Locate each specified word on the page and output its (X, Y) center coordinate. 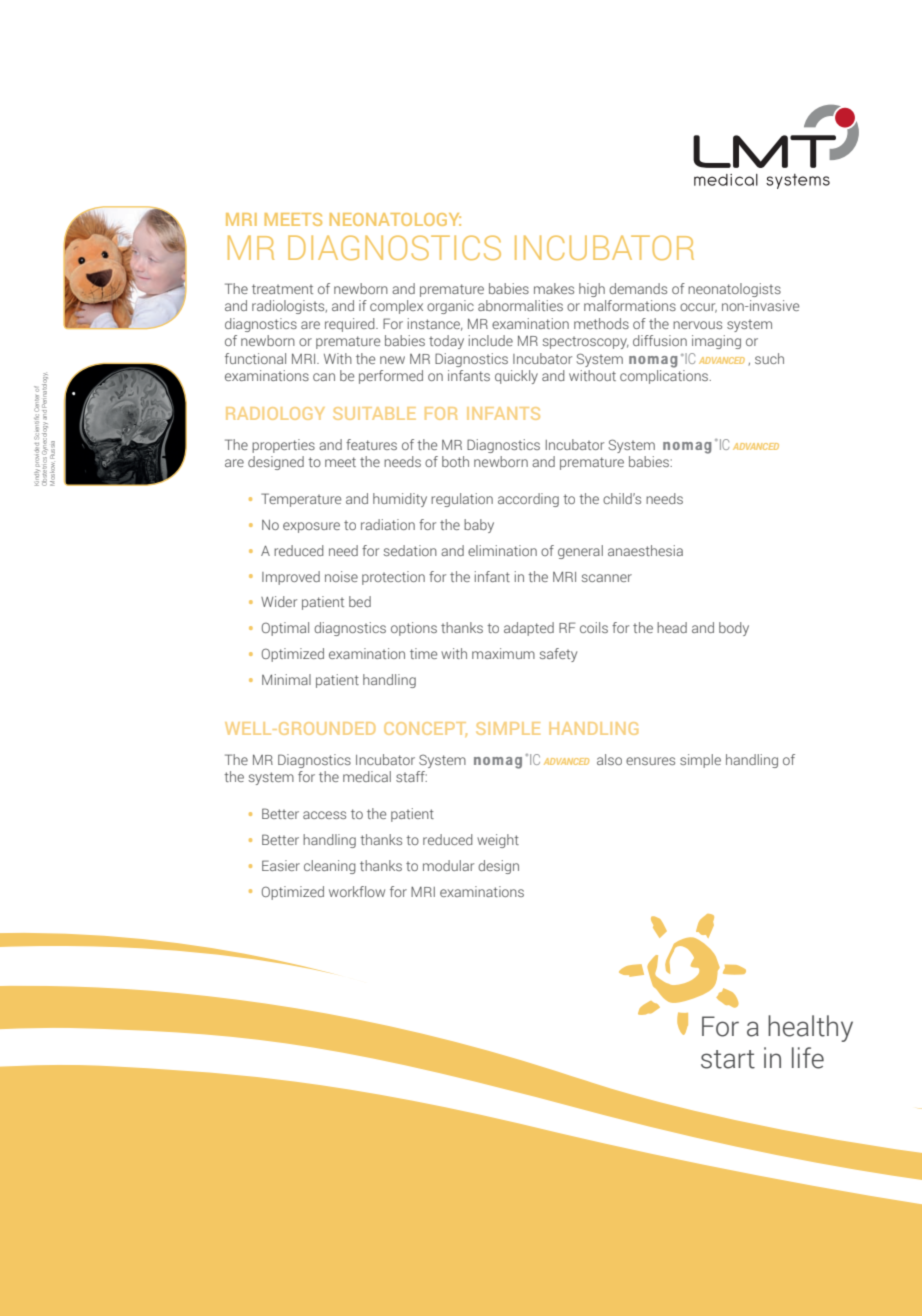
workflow (357, 891)
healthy (810, 1028)
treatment (282, 289)
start (728, 1059)
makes (554, 288)
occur (698, 308)
